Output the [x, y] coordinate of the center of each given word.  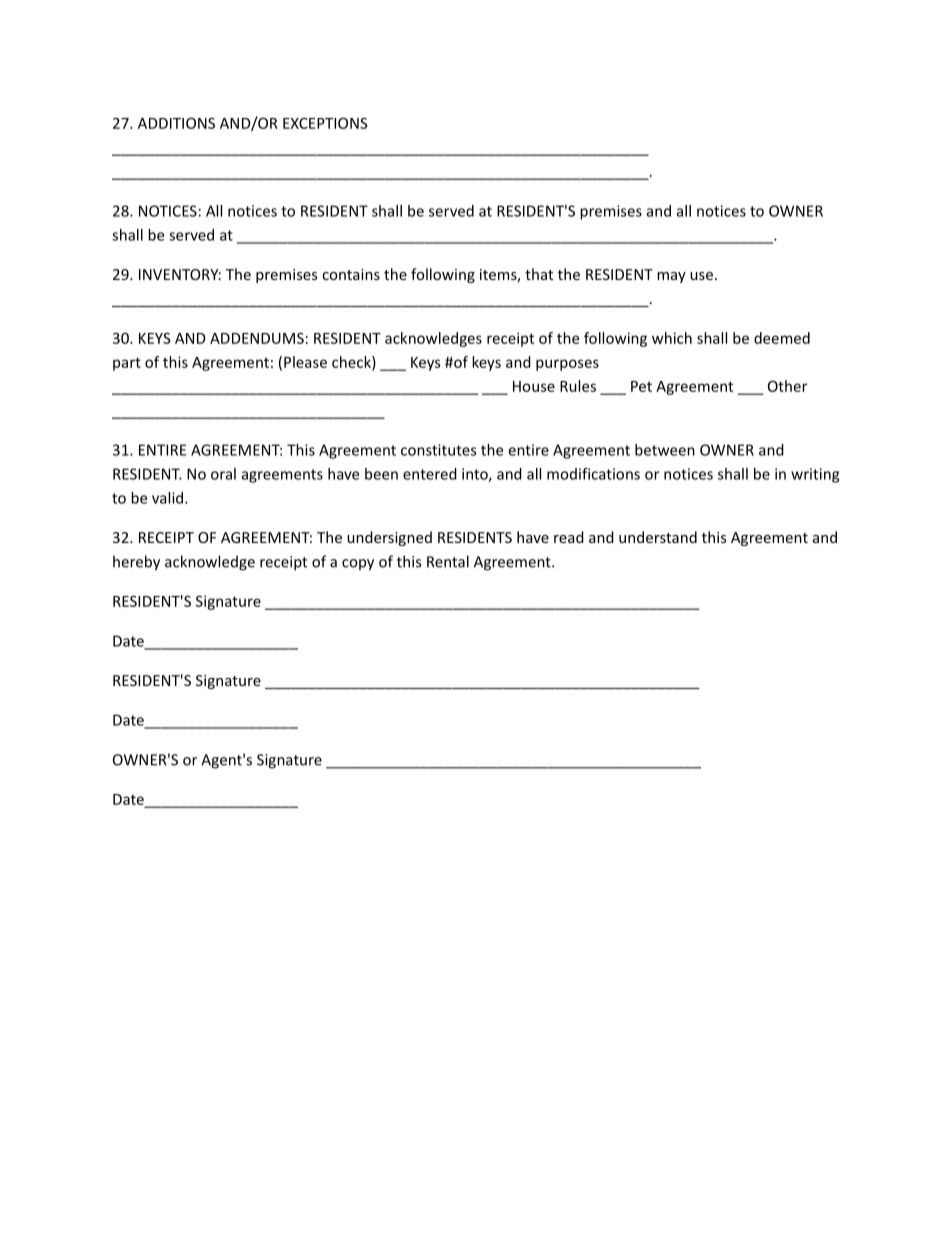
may [671, 277]
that [539, 274]
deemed [782, 338]
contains [351, 274]
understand [658, 537]
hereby [136, 563]
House [534, 386]
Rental [448, 561]
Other [787, 386]
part [127, 364]
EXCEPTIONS [325, 123]
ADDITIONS [176, 123]
